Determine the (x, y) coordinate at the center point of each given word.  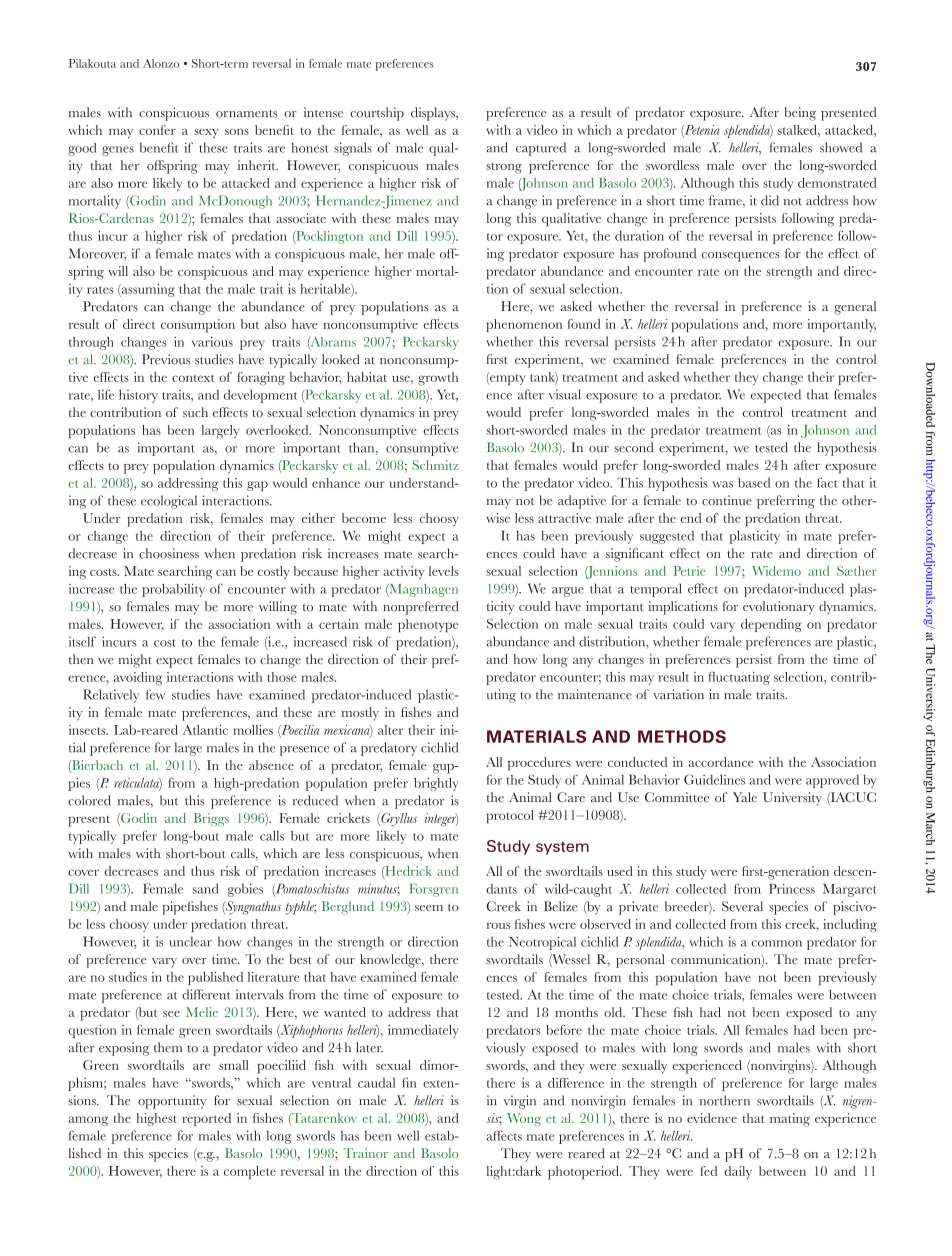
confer (157, 130)
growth (438, 379)
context (193, 378)
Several (742, 906)
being (800, 114)
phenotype (428, 626)
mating (790, 1120)
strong (504, 168)
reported (206, 1119)
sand (206, 888)
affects (504, 1135)
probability (173, 590)
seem (429, 908)
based (754, 482)
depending (771, 625)
